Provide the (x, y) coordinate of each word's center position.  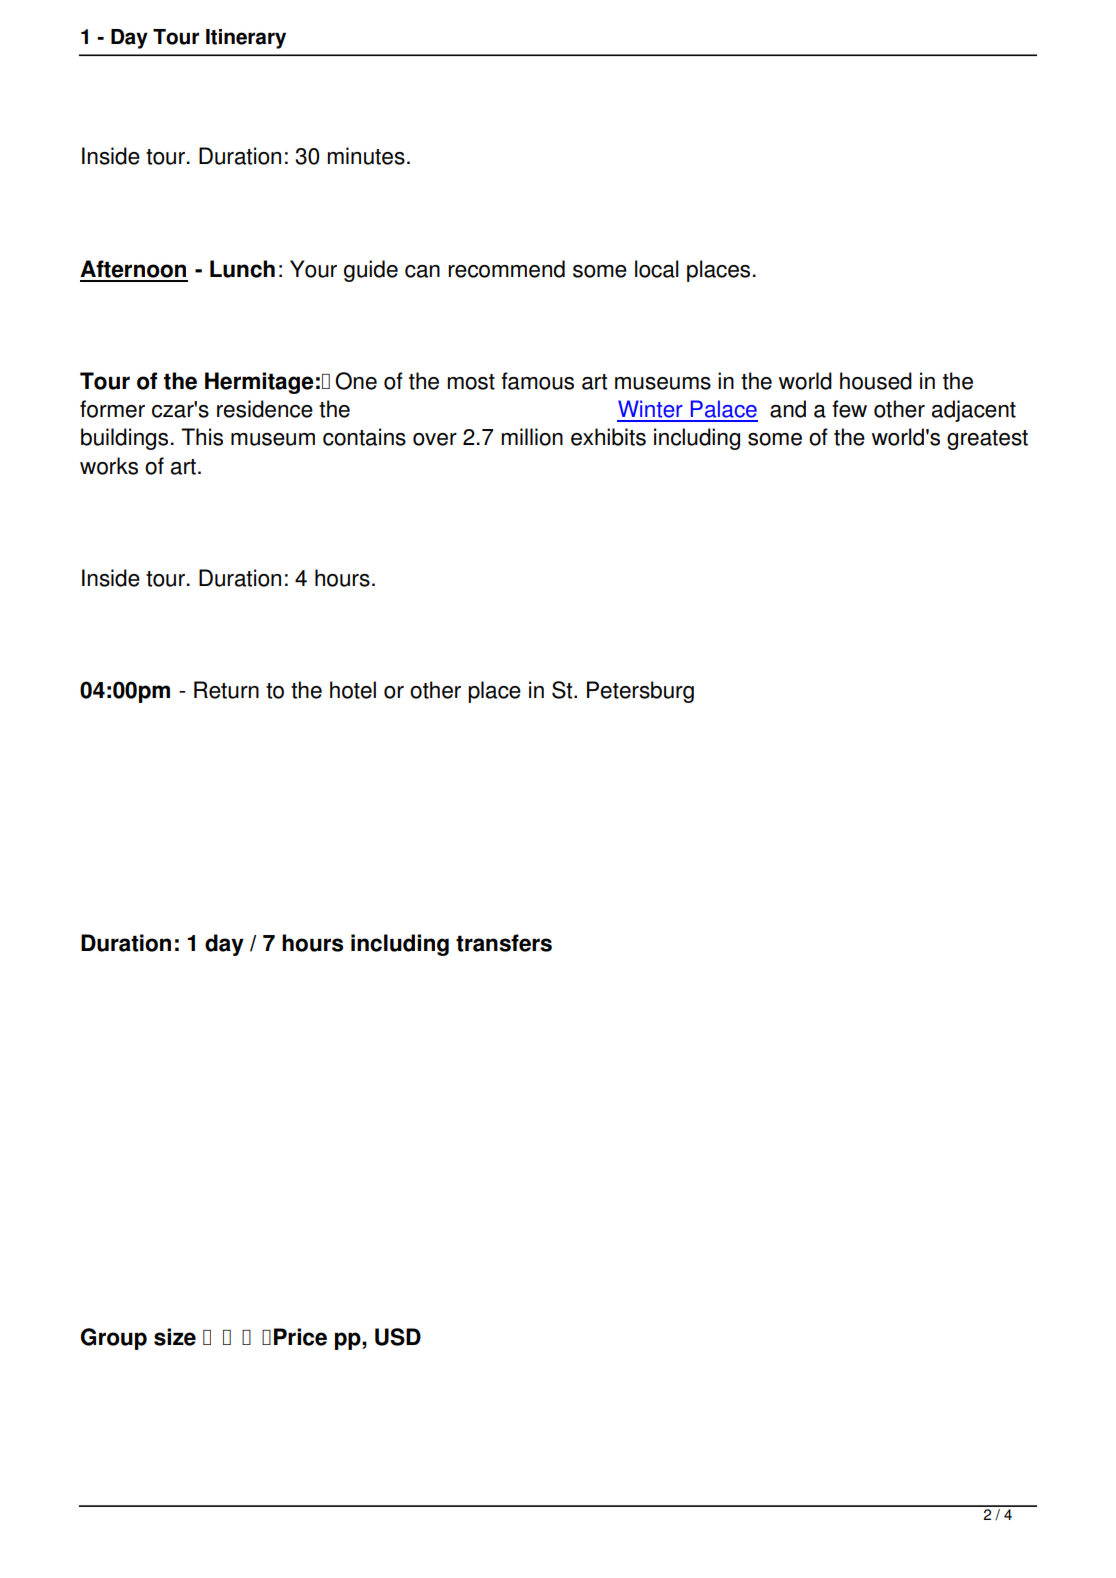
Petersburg (640, 692)
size (175, 1337)
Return (226, 690)
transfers (504, 943)
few (849, 409)
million (532, 437)
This (202, 437)
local (657, 269)
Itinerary (246, 39)
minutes (366, 156)
